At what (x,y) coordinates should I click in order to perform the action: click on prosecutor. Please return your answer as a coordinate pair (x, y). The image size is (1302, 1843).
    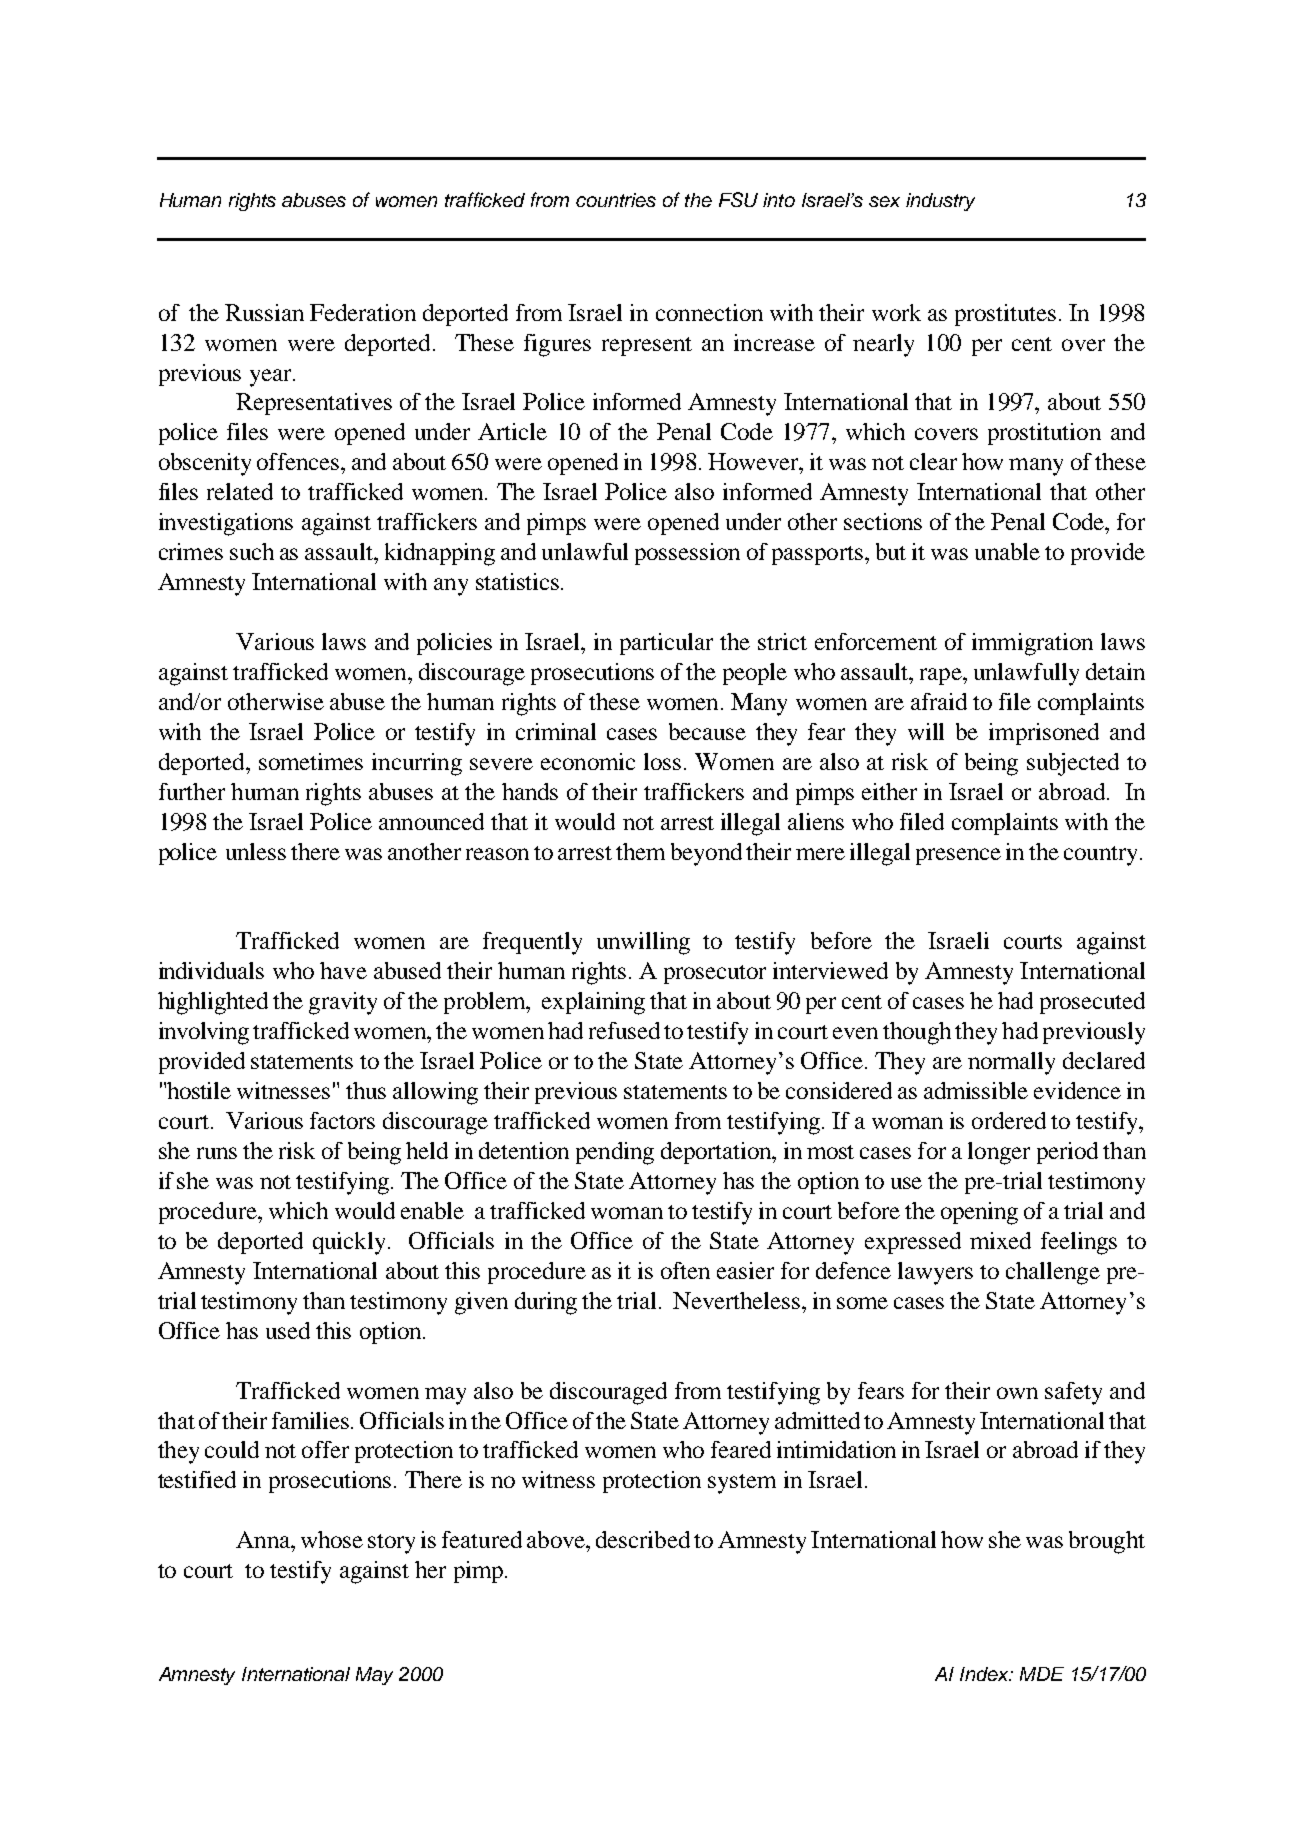
    Looking at the image, I should click on (715, 974).
